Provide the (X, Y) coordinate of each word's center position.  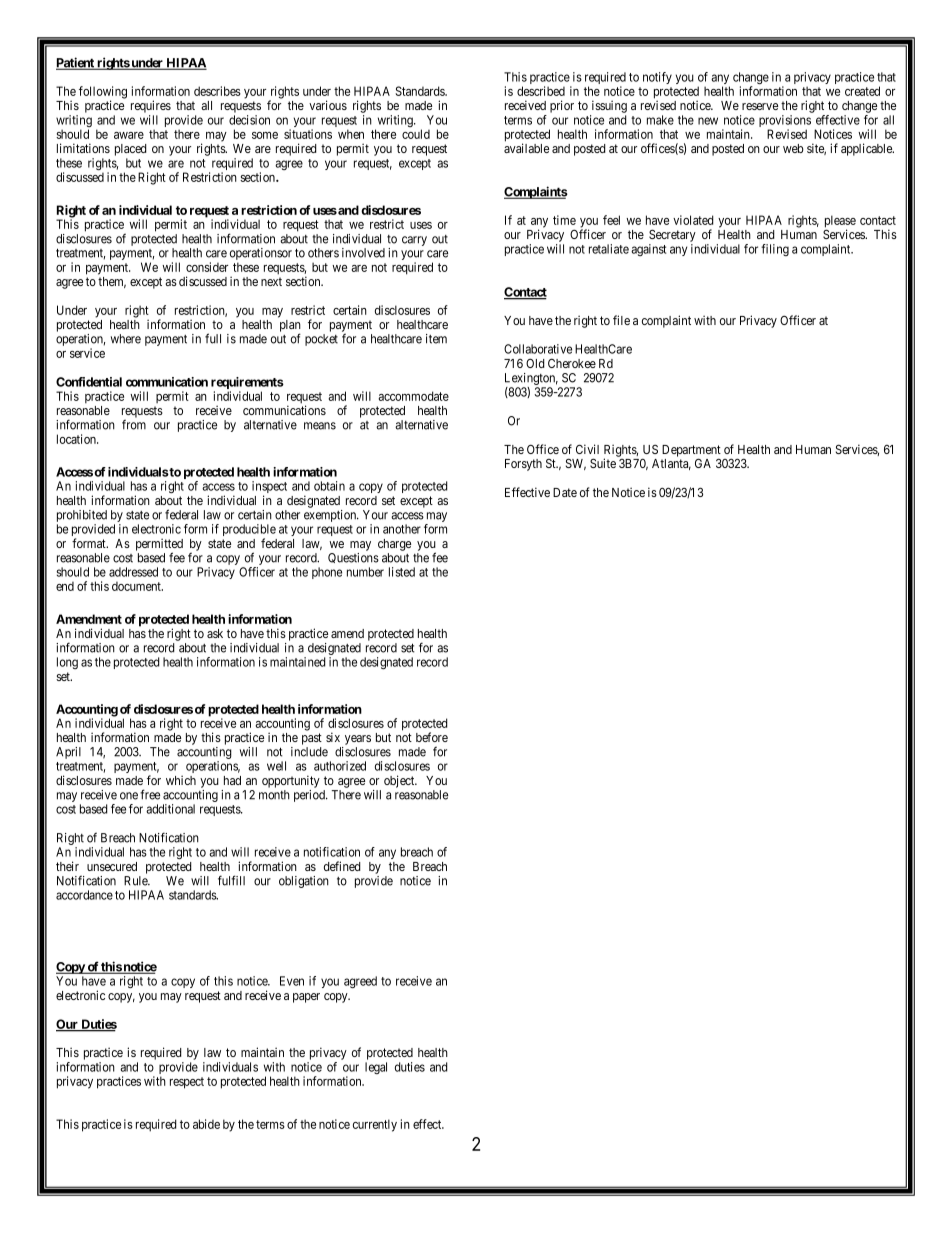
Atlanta (671, 464)
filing (775, 250)
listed (402, 572)
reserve (760, 106)
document (137, 586)
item (436, 339)
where (126, 339)
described (541, 91)
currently (375, 1125)
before (432, 737)
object (400, 781)
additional (170, 809)
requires (151, 106)
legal (376, 1068)
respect (187, 1083)
